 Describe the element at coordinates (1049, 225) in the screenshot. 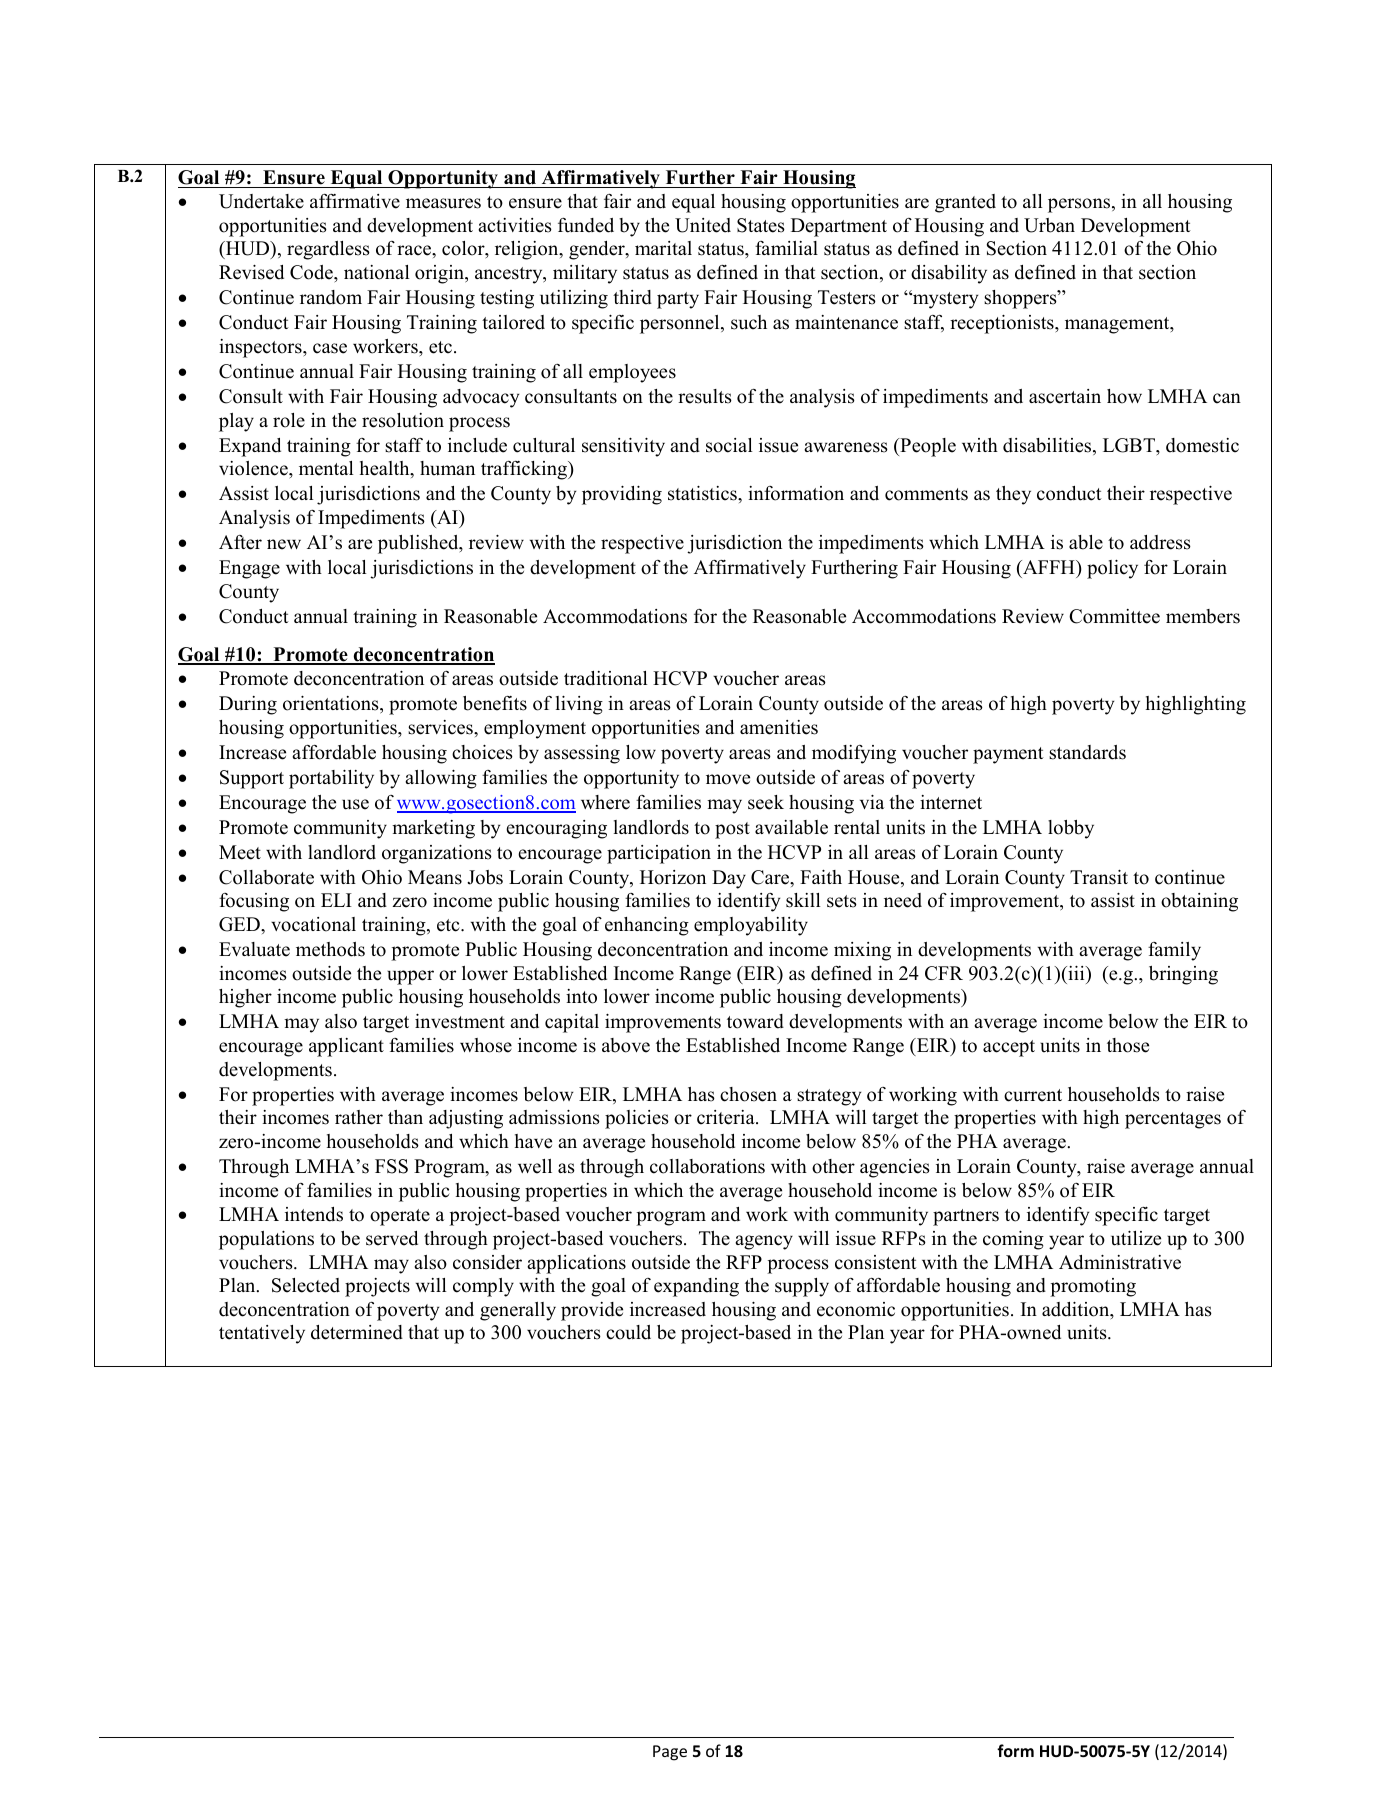

I see `Urban` at that location.
